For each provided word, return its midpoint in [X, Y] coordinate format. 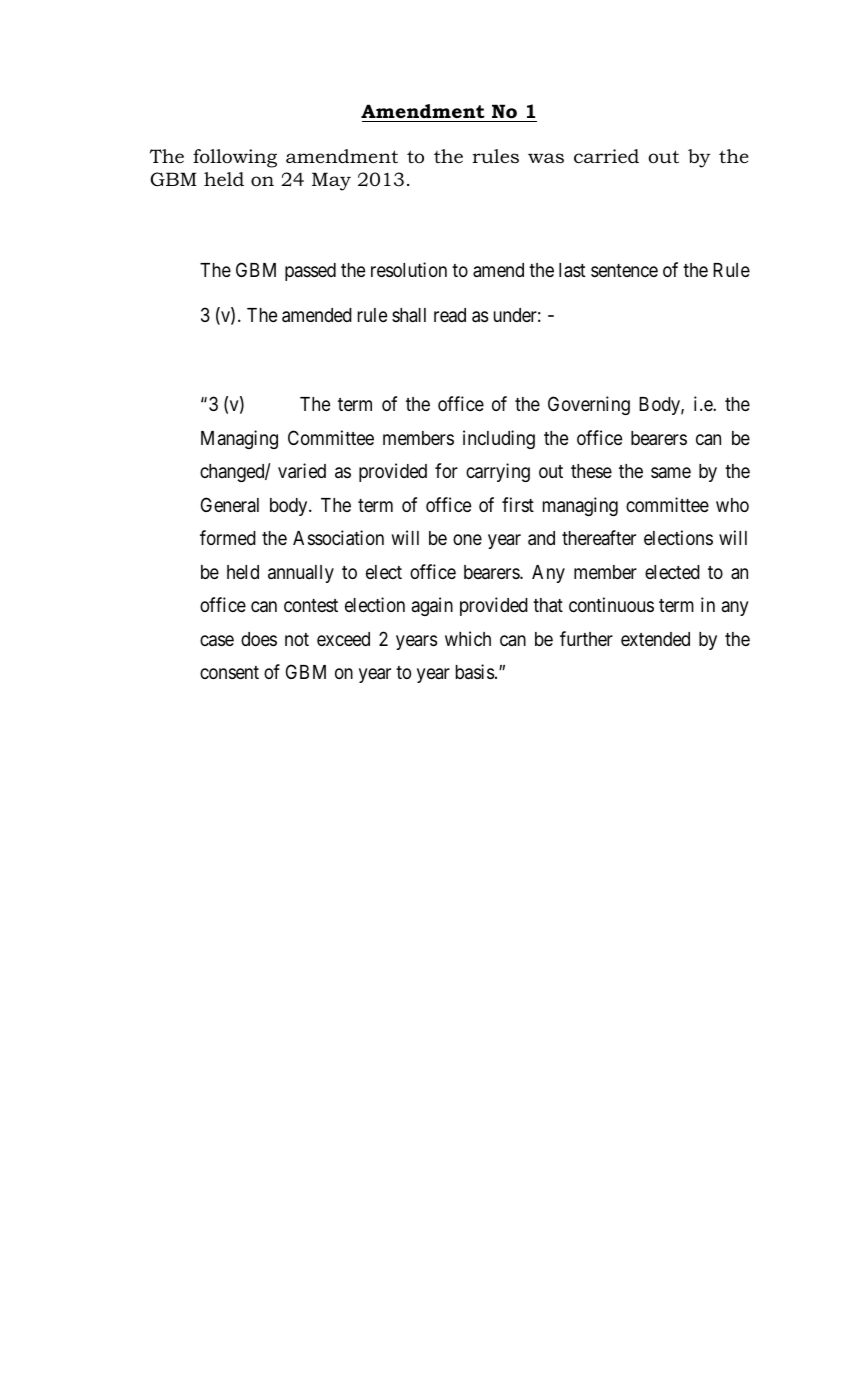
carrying [498, 472]
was [546, 158]
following [235, 158]
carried [606, 156]
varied [302, 471]
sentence [624, 270]
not [297, 639]
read [450, 315]
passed [310, 272]
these [591, 471]
